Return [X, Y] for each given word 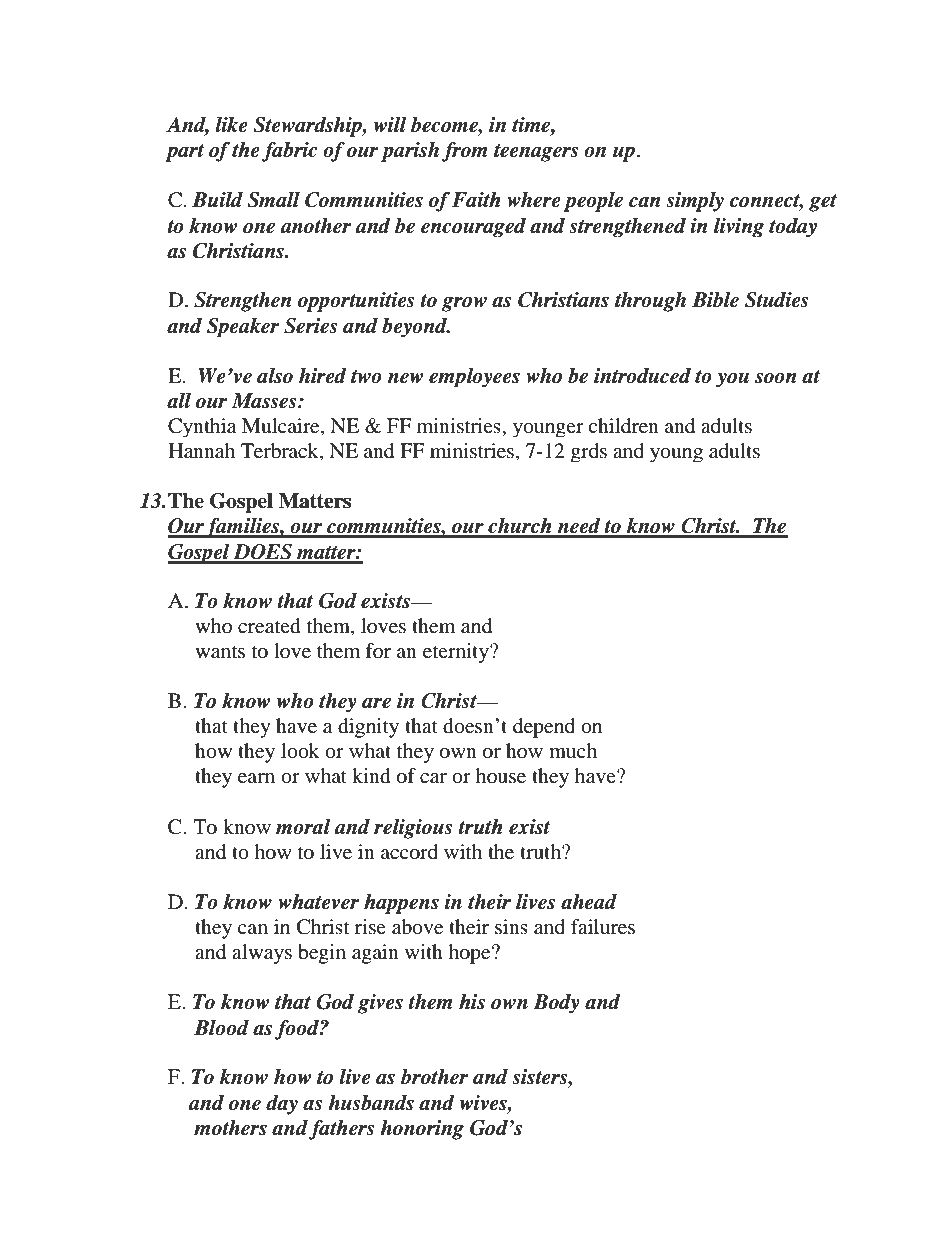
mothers [230, 1128]
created [269, 626]
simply [695, 202]
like [231, 125]
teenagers [536, 153]
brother [435, 1077]
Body [556, 1004]
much [573, 750]
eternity [457, 653]
